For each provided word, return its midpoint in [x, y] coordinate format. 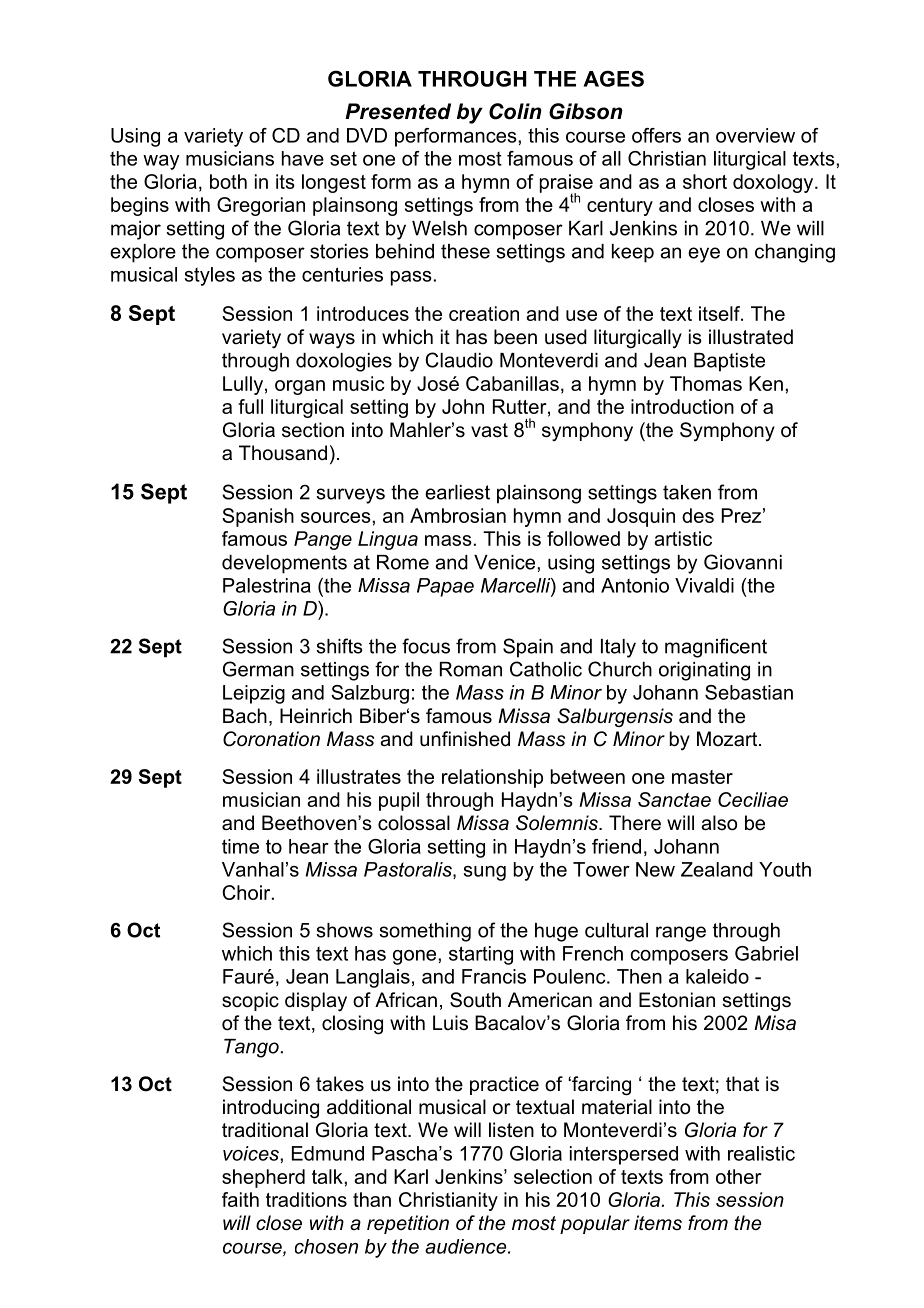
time [240, 846]
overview [755, 135]
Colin [515, 111]
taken [687, 492]
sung [485, 873]
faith [240, 1199]
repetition [408, 1224]
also [719, 823]
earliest [457, 492]
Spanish [258, 517]
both [228, 181]
